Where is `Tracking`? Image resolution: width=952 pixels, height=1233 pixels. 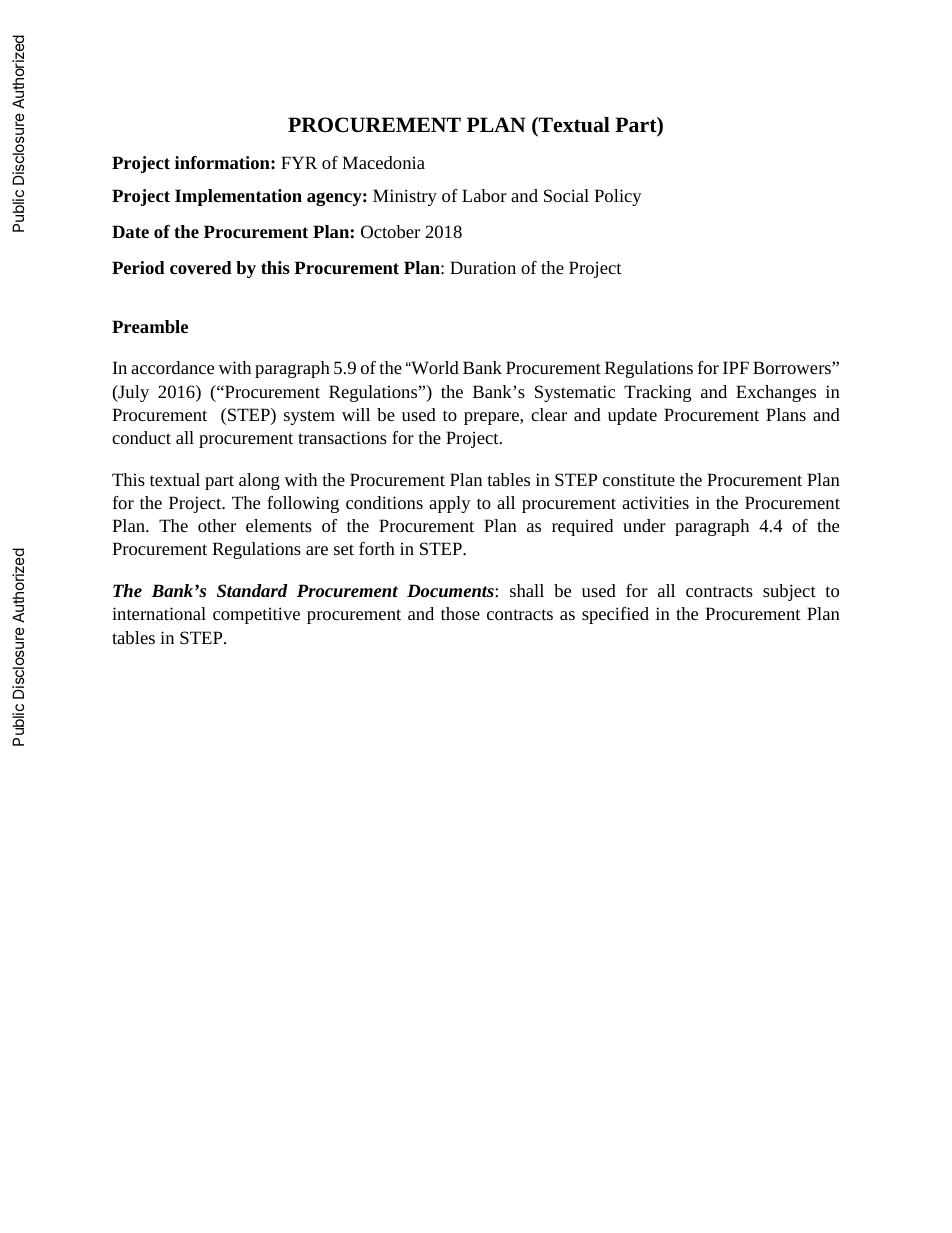
Tracking is located at coordinates (657, 393).
